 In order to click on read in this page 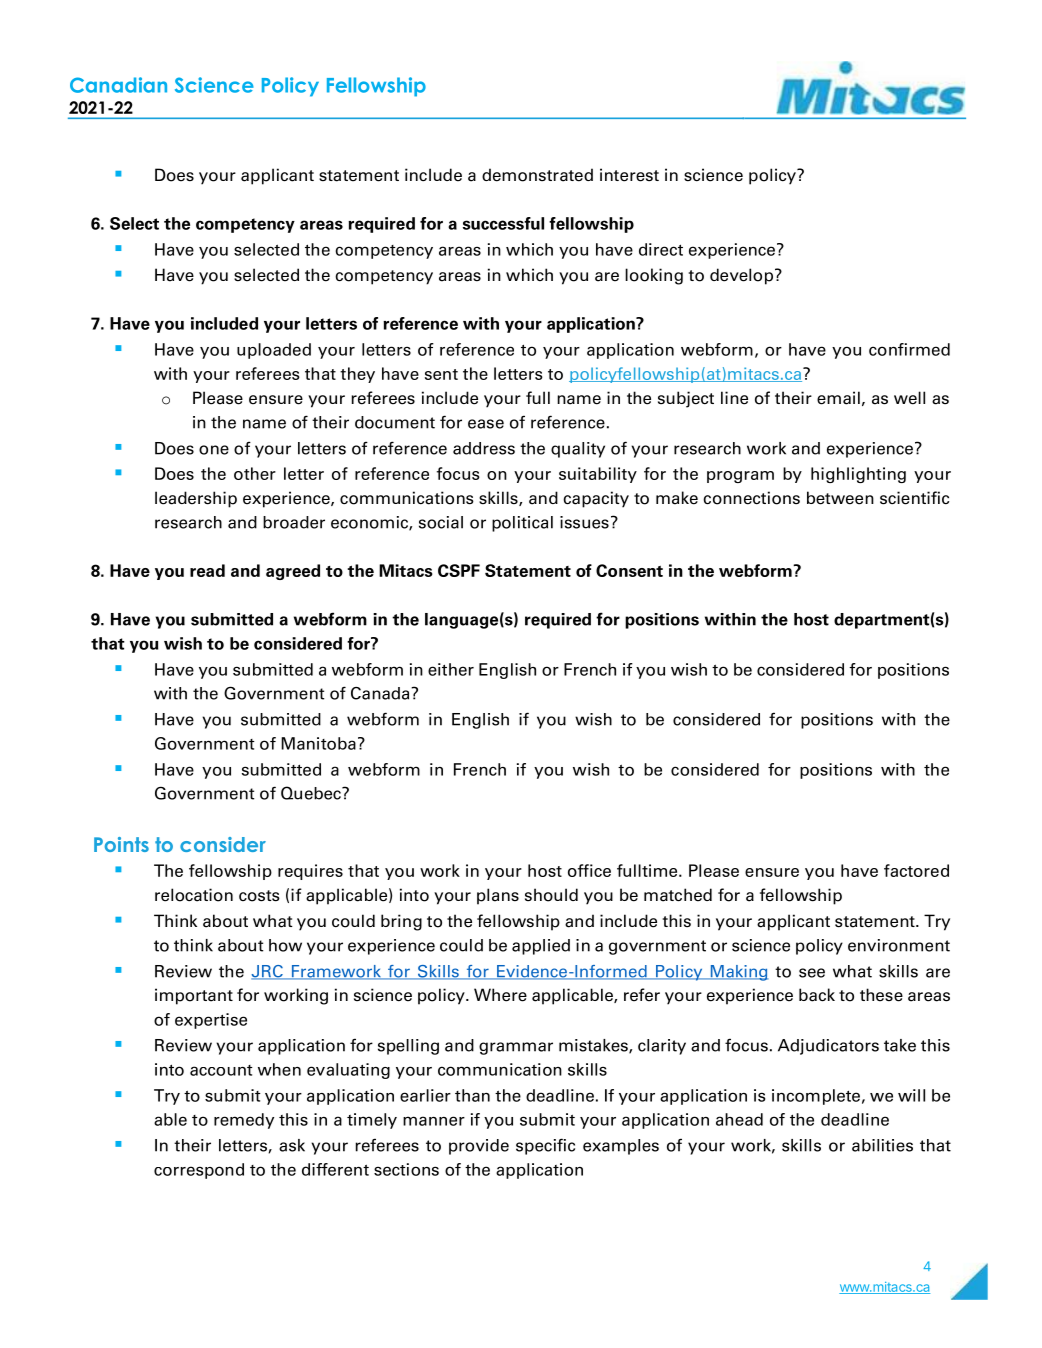, I will do `click(207, 570)`.
